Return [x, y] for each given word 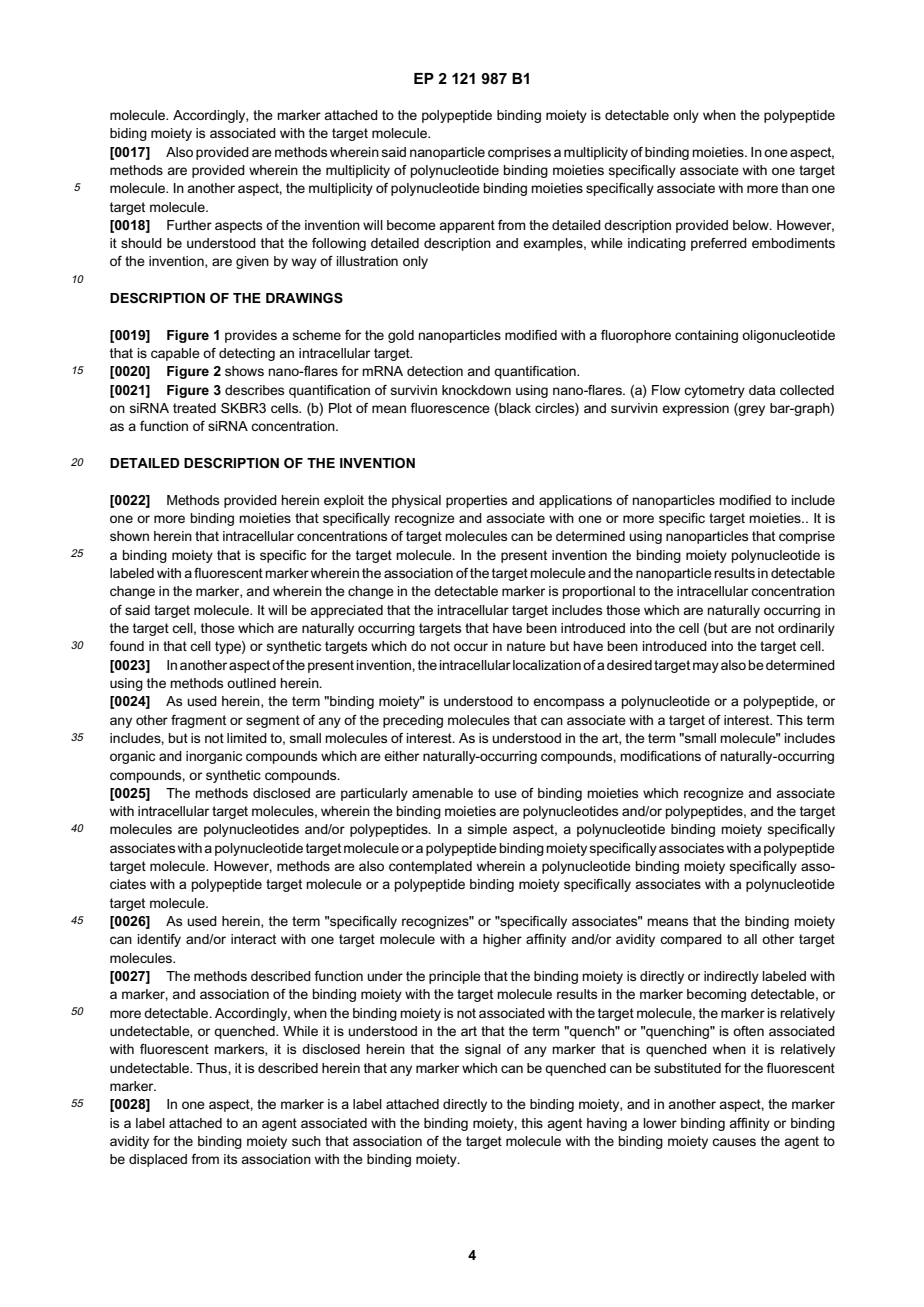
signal [483, 1050]
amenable [442, 793]
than [794, 188]
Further [189, 225]
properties [476, 501]
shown [129, 536]
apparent [467, 226]
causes [734, 1142]
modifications [660, 756]
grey [751, 409]
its [230, 1159]
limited [247, 738]
